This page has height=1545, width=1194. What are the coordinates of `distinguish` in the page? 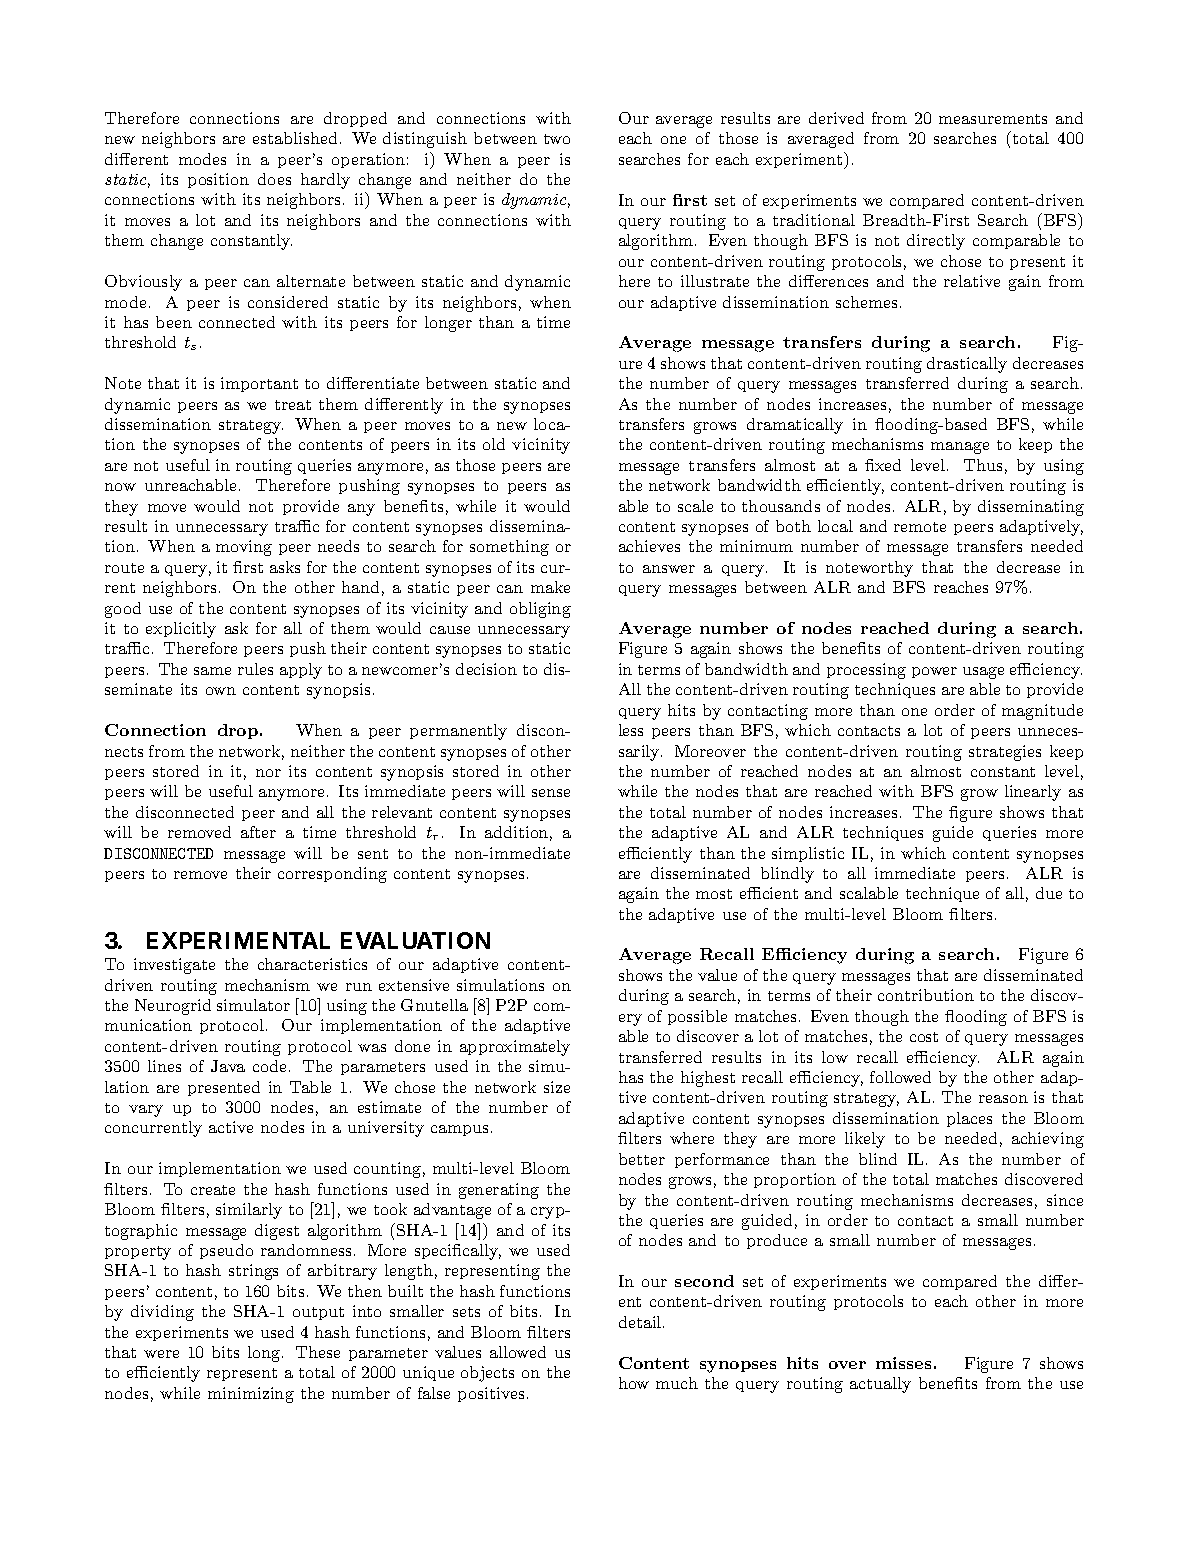 It's located at (425, 140).
